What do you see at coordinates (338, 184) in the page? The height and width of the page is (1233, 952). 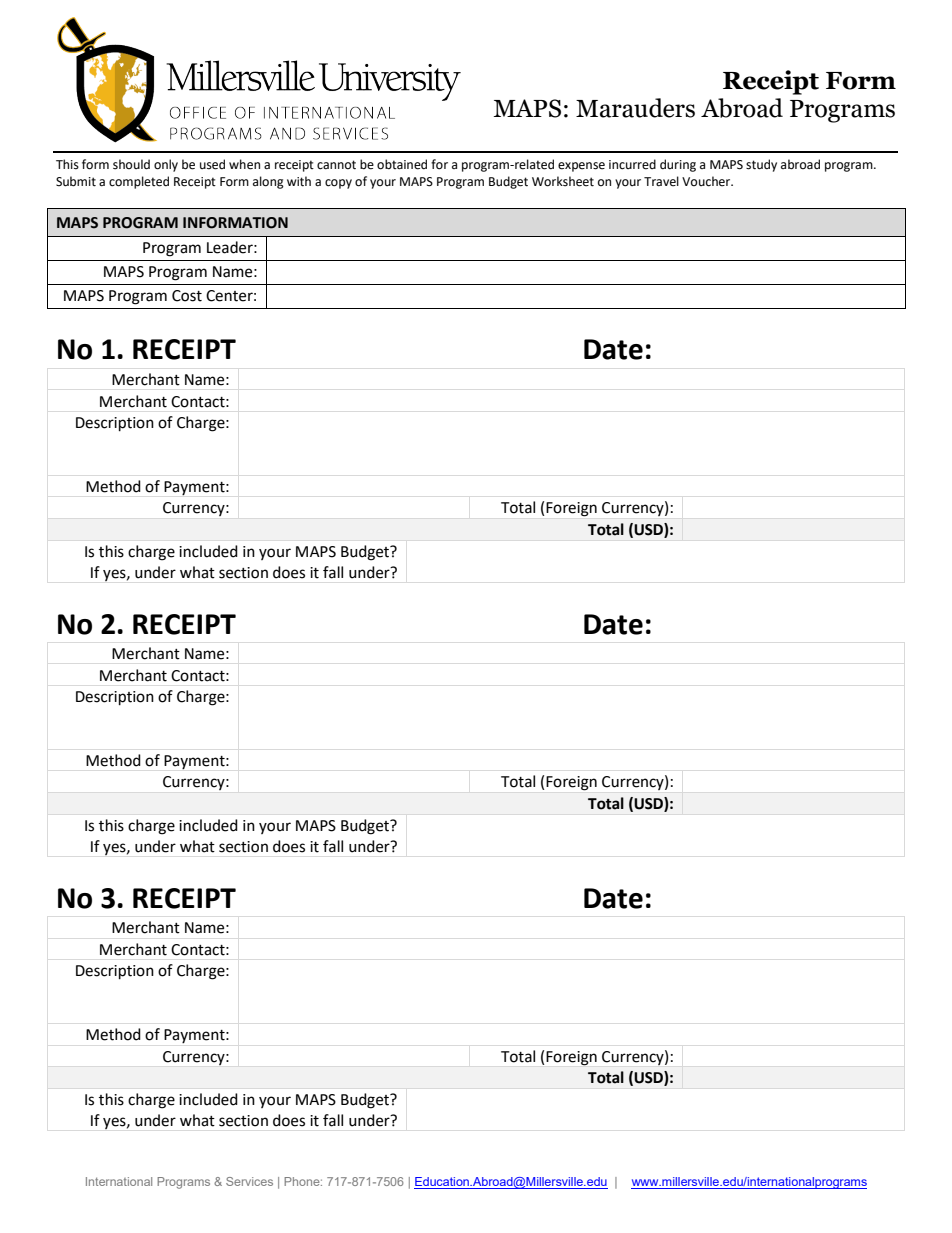 I see `copy` at bounding box center [338, 184].
